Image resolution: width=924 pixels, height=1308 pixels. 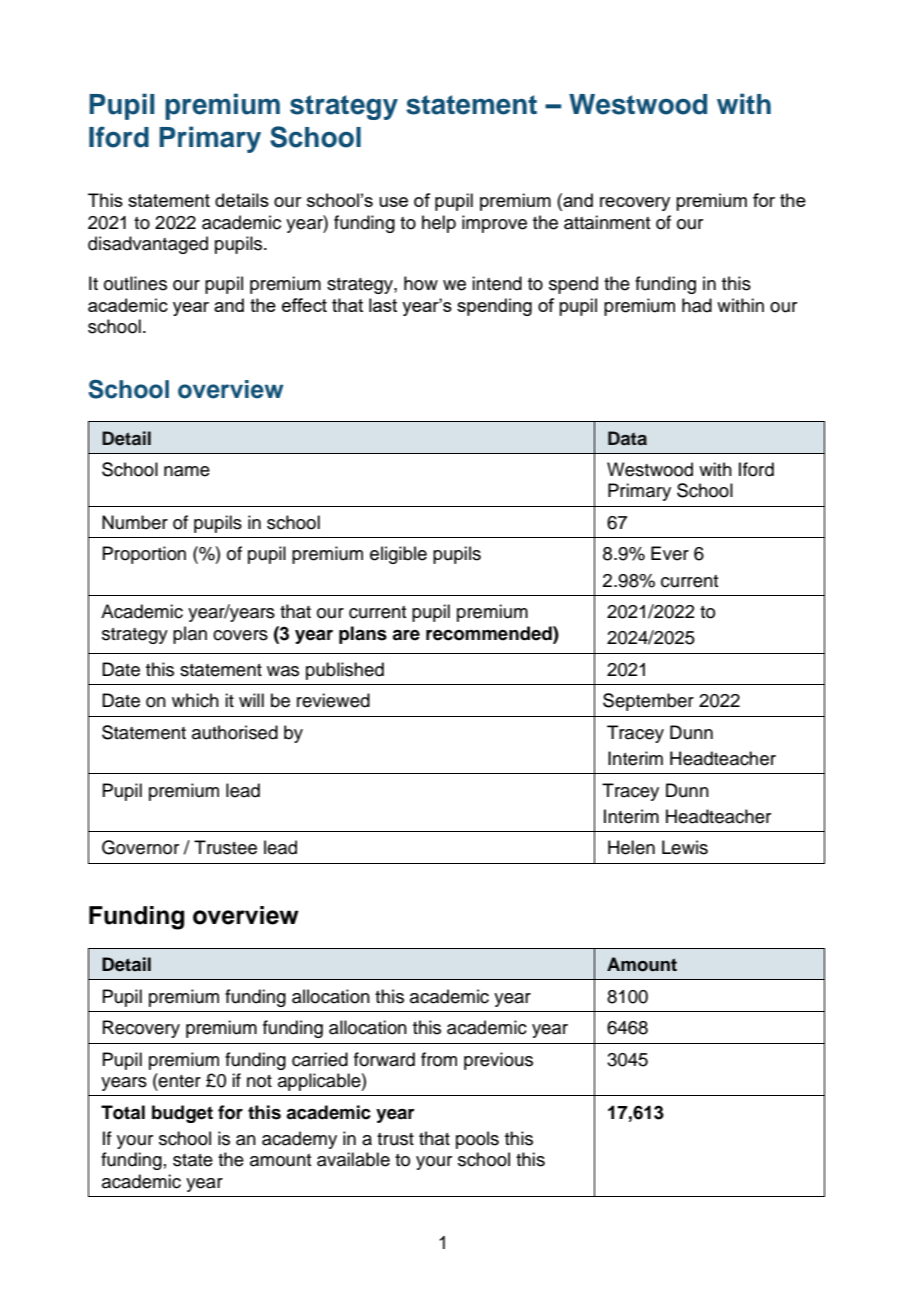 I want to click on available, so click(x=353, y=1159).
